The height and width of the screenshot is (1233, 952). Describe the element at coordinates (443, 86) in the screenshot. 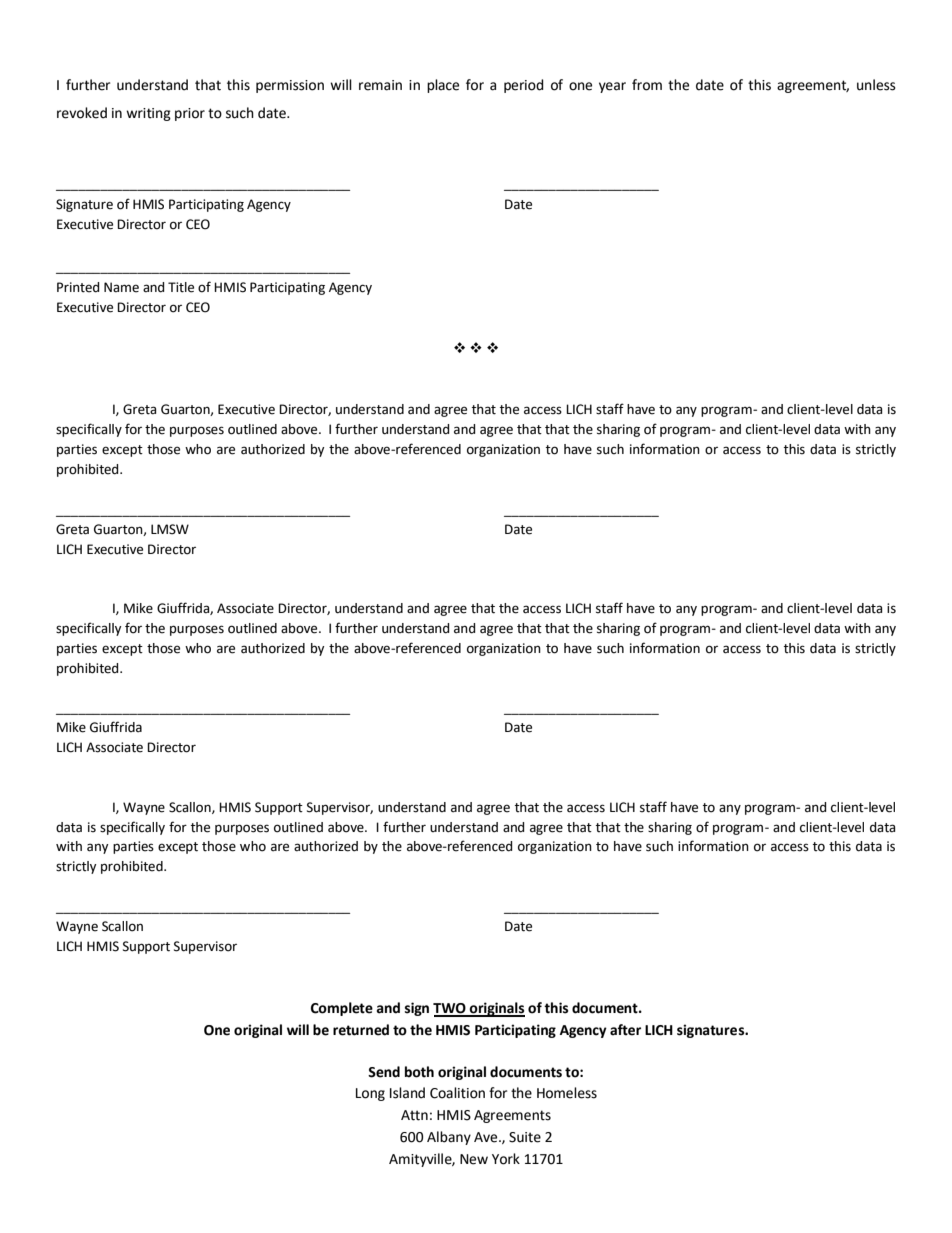

I see `place` at that location.
